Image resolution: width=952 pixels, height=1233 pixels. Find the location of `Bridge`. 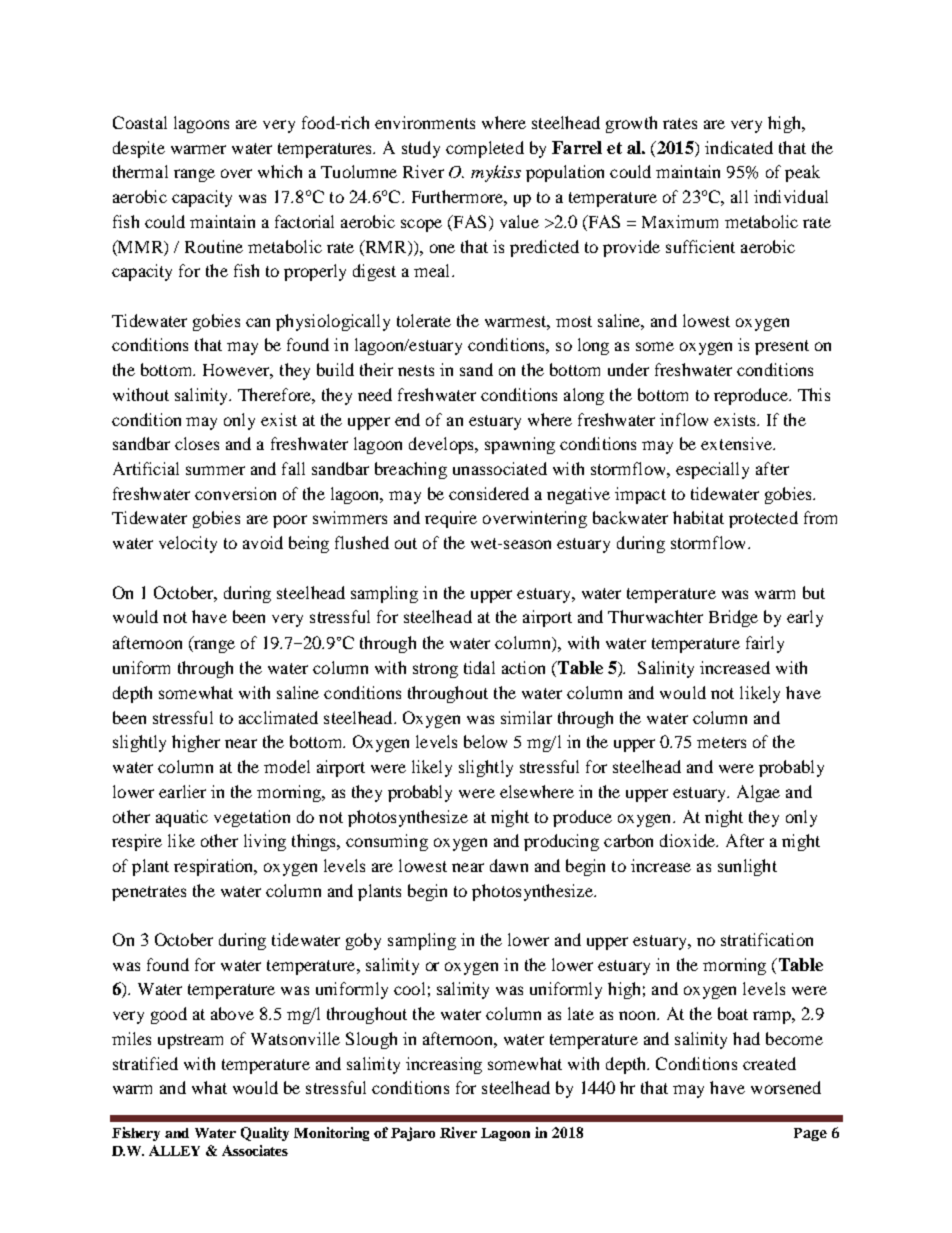

Bridge is located at coordinates (733, 618).
